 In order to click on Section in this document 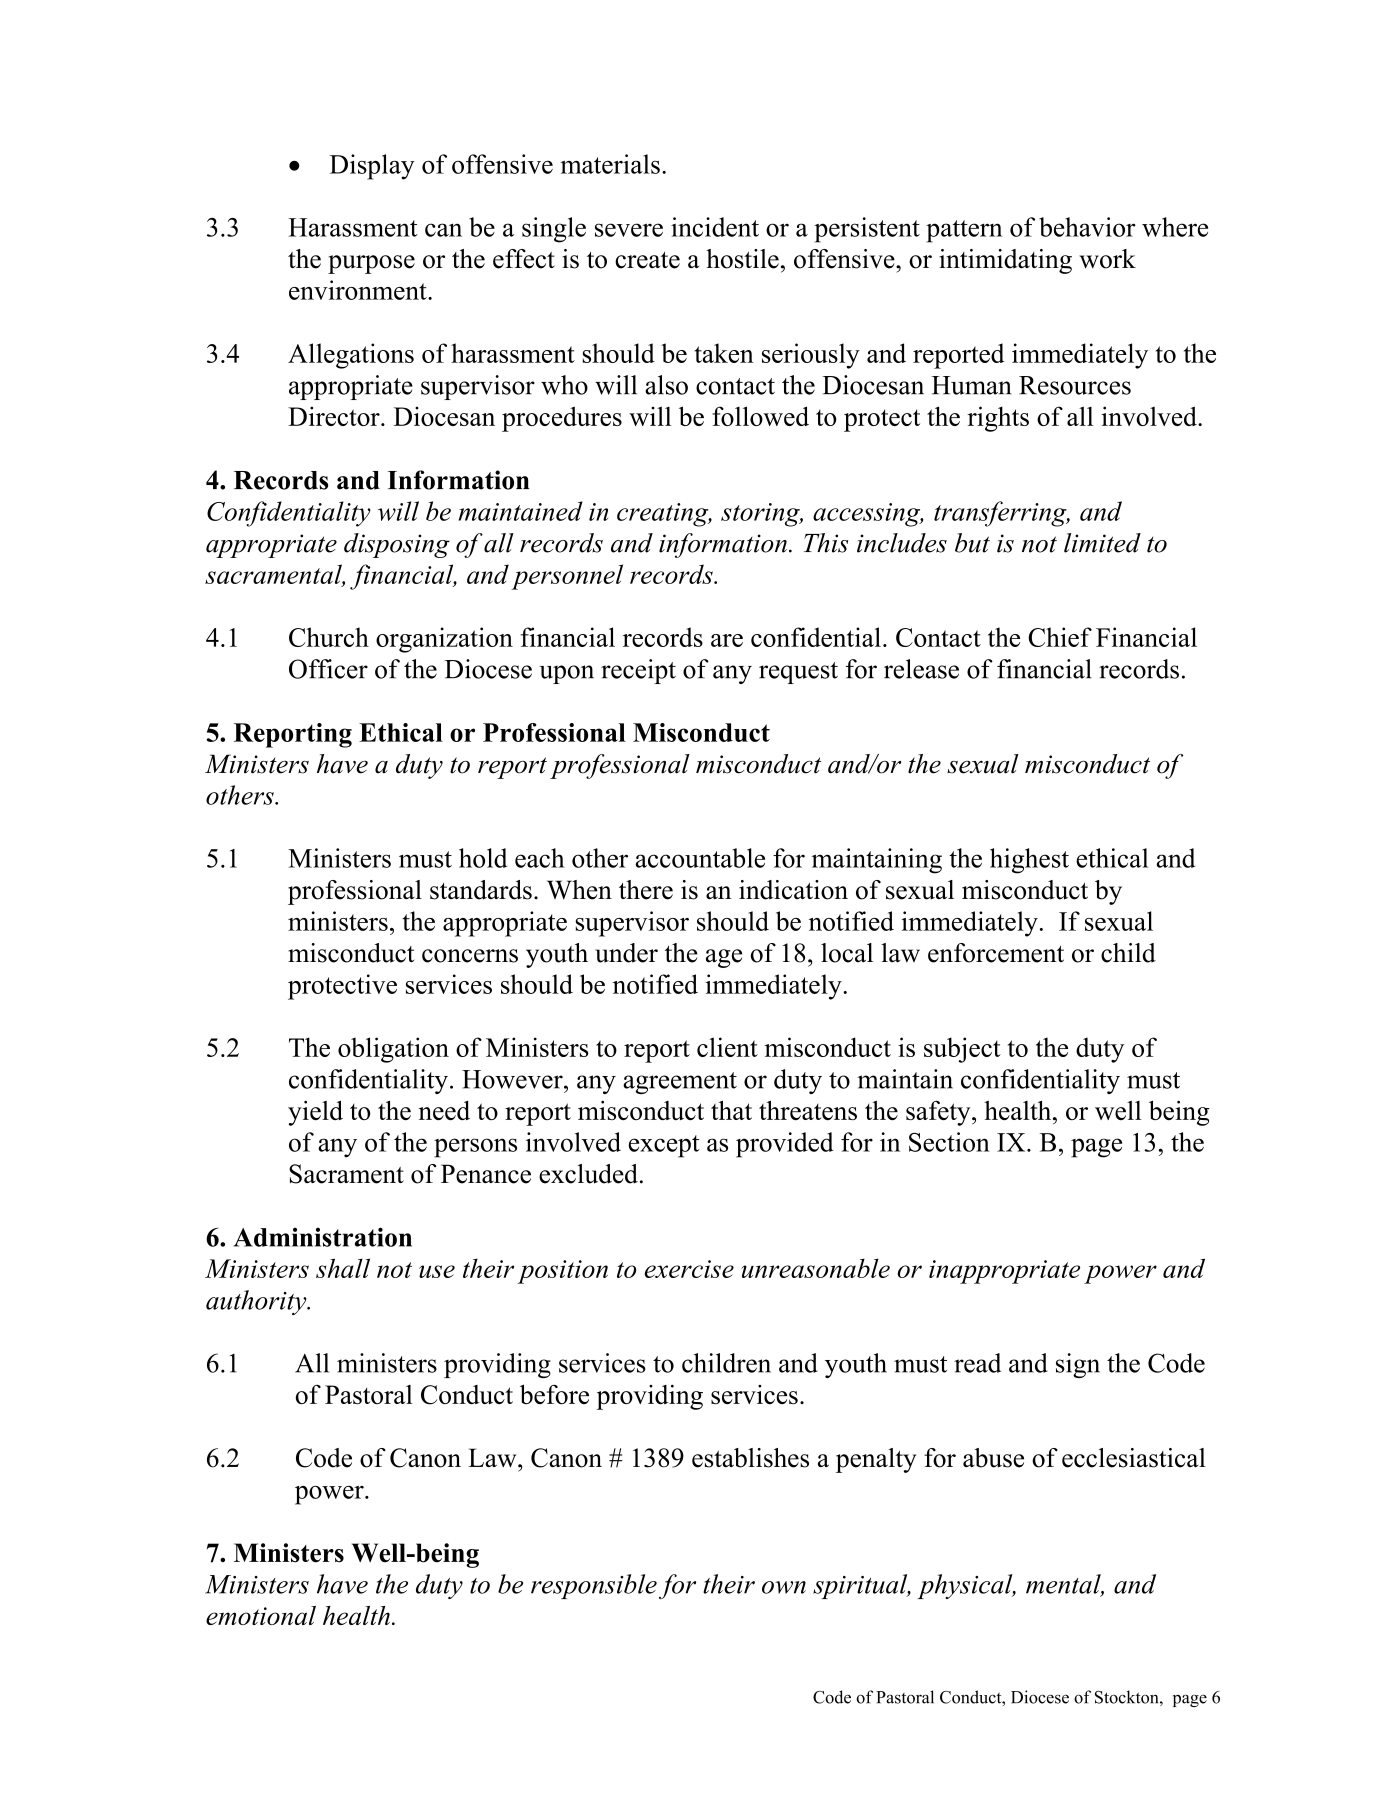, I will do `click(949, 1142)`.
